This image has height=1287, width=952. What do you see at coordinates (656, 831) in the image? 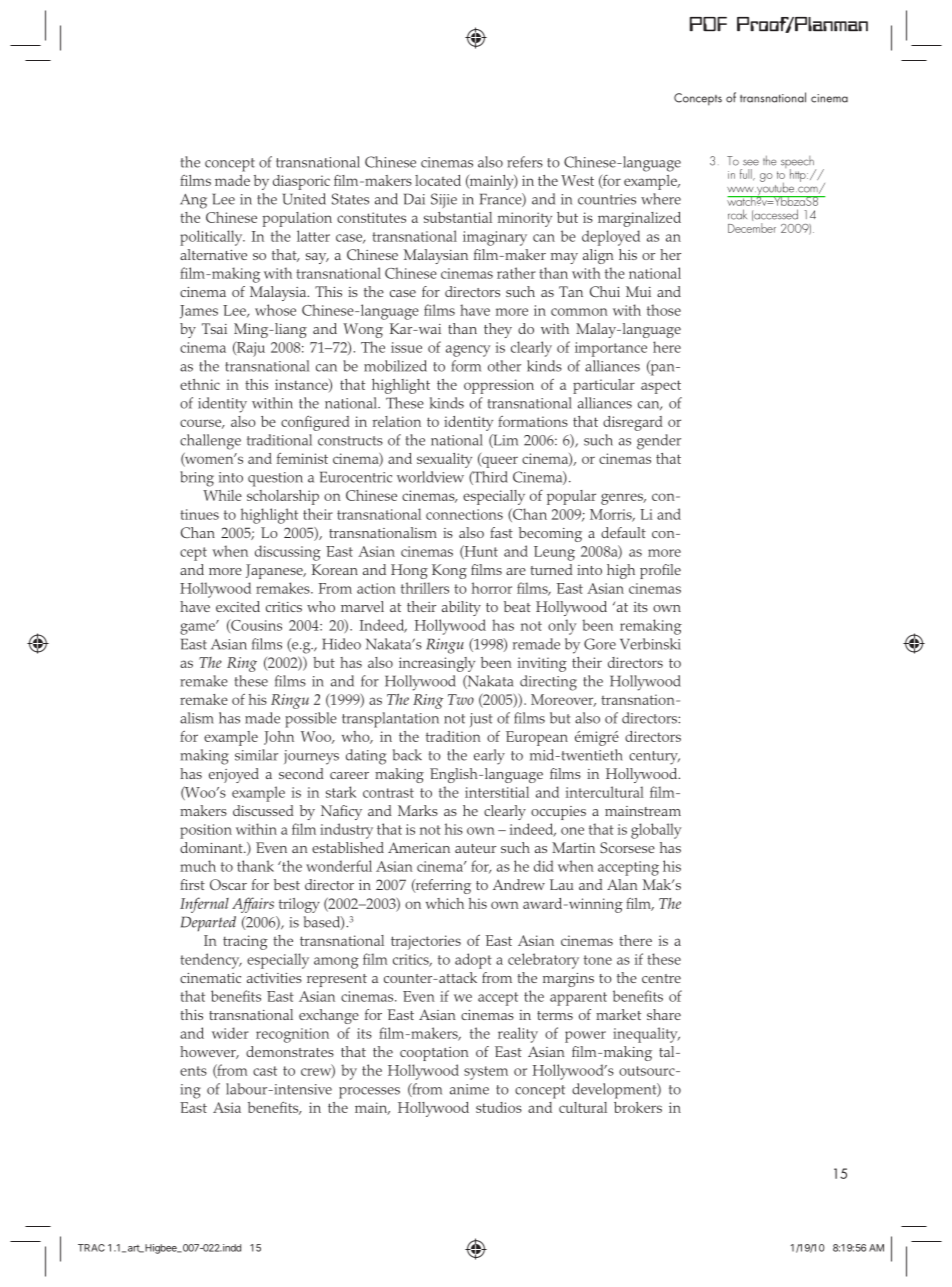
I see `globally` at bounding box center [656, 831].
